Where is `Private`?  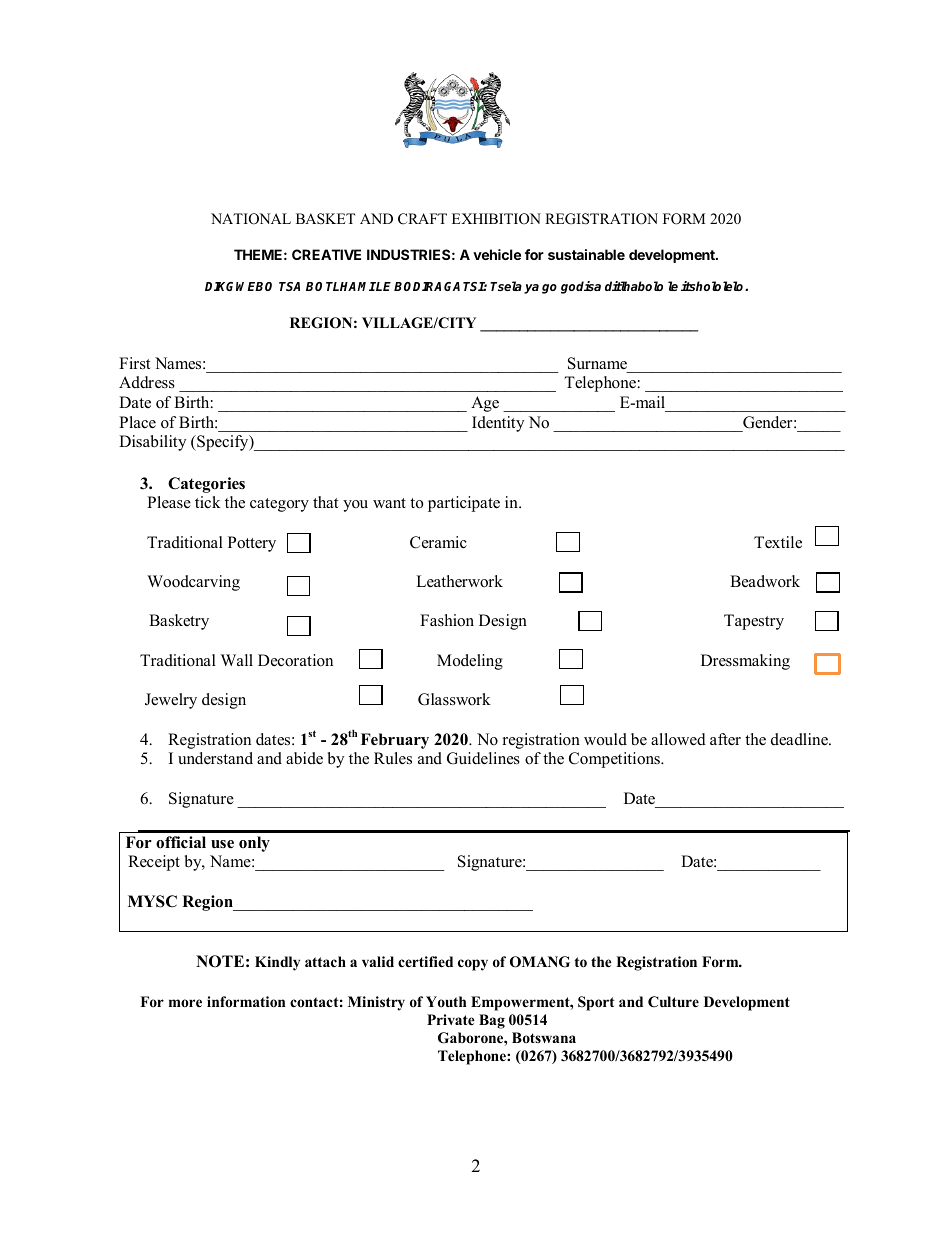
Private is located at coordinates (451, 1019).
